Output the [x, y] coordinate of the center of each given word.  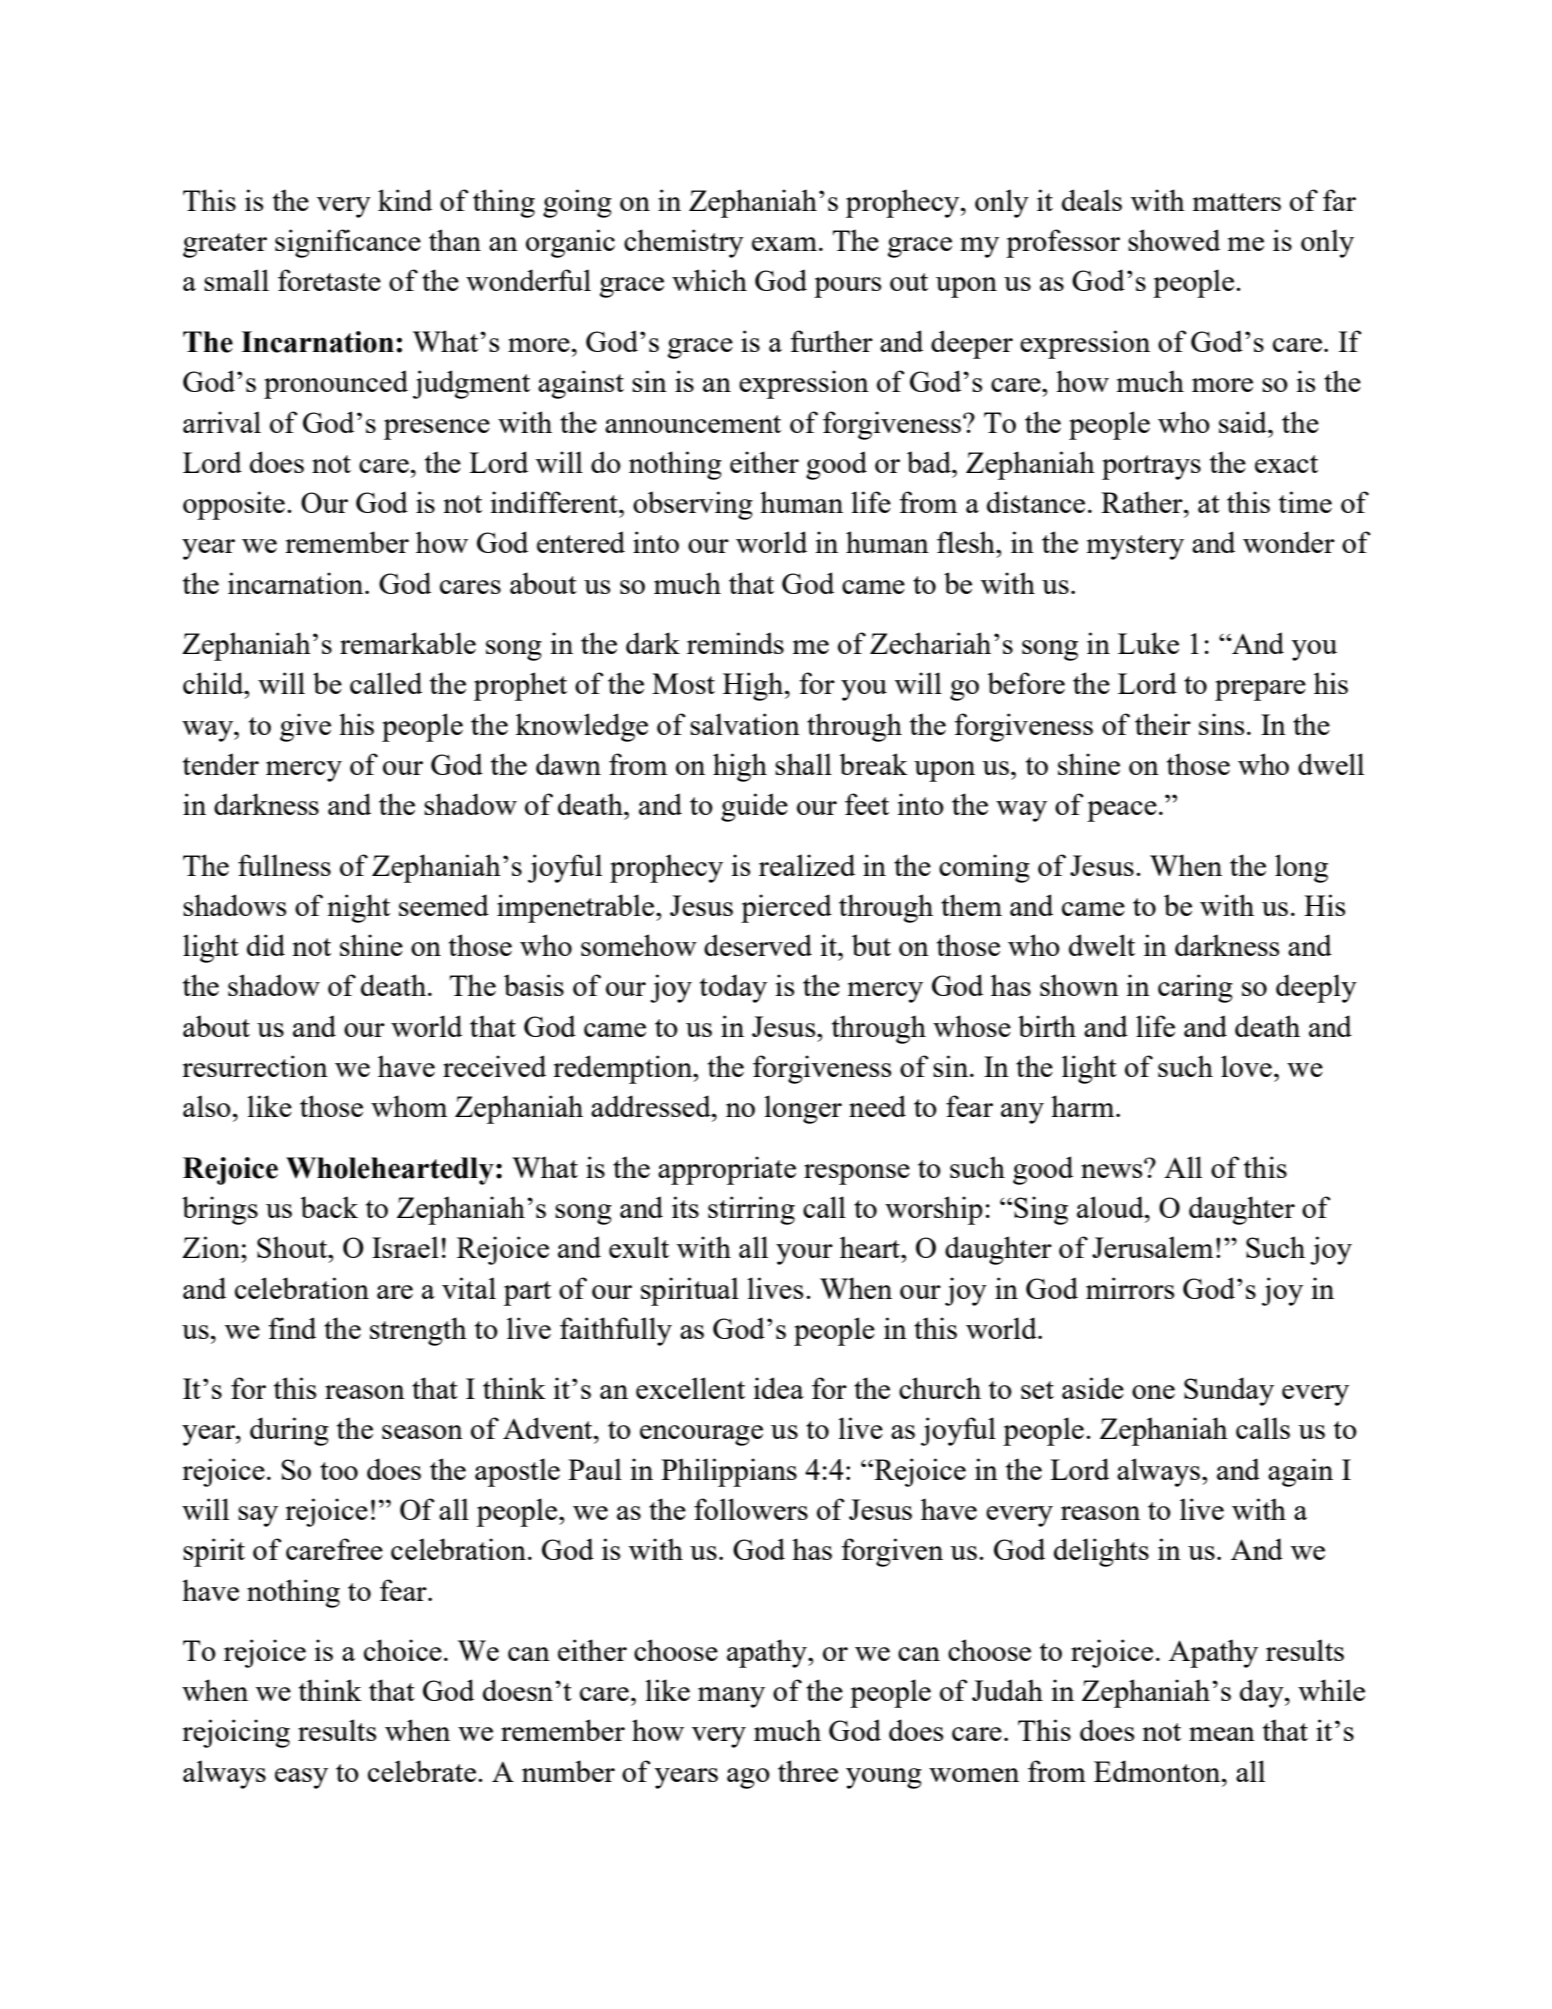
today [733, 988]
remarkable [408, 643]
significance [348, 243]
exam [784, 244]
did [266, 945]
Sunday [1229, 1391]
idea [778, 1388]
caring [1195, 988]
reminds [735, 643]
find [292, 1328]
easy [301, 1778]
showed [1174, 240]
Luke [1148, 643]
